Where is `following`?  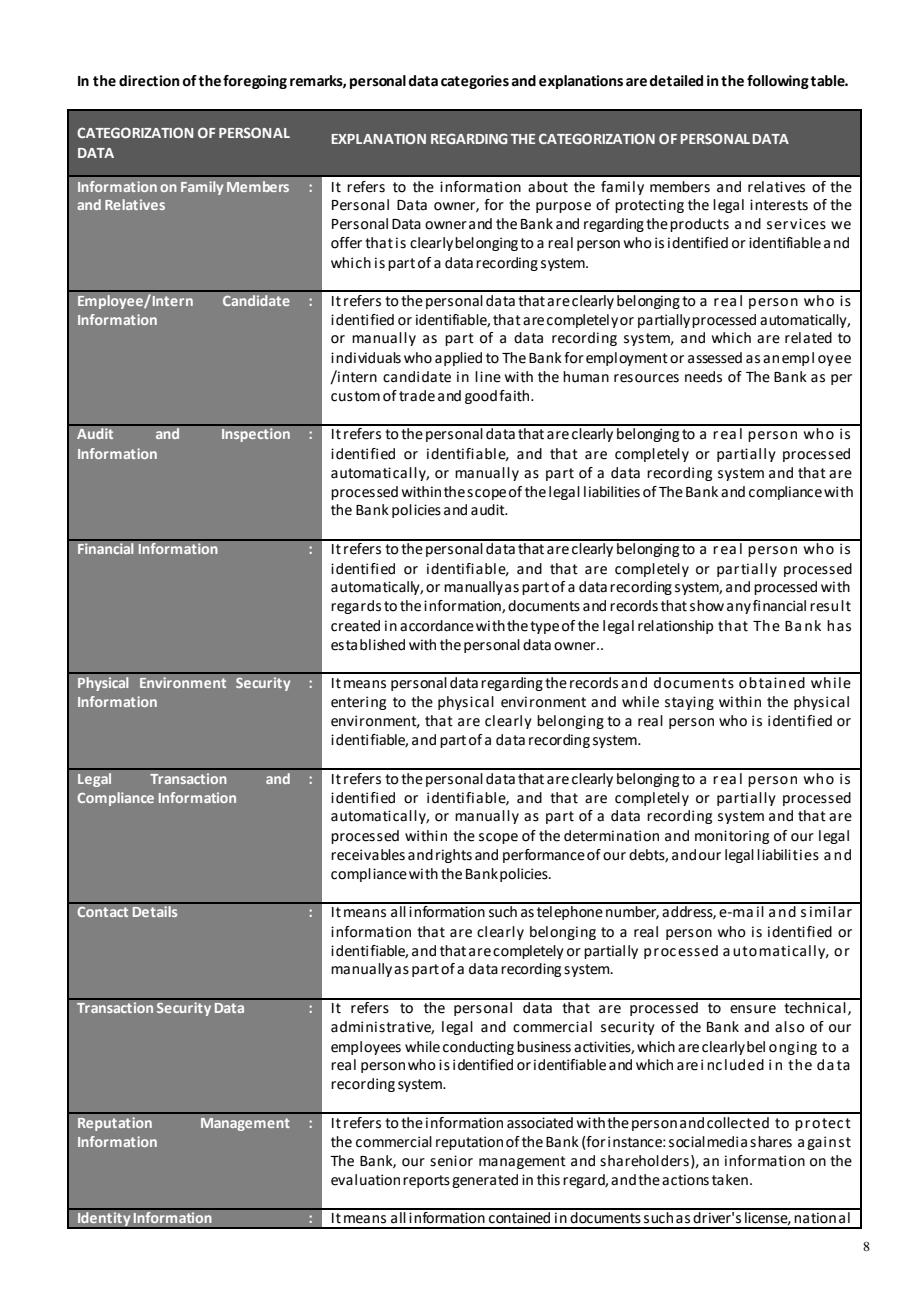
following is located at coordinates (778, 82).
